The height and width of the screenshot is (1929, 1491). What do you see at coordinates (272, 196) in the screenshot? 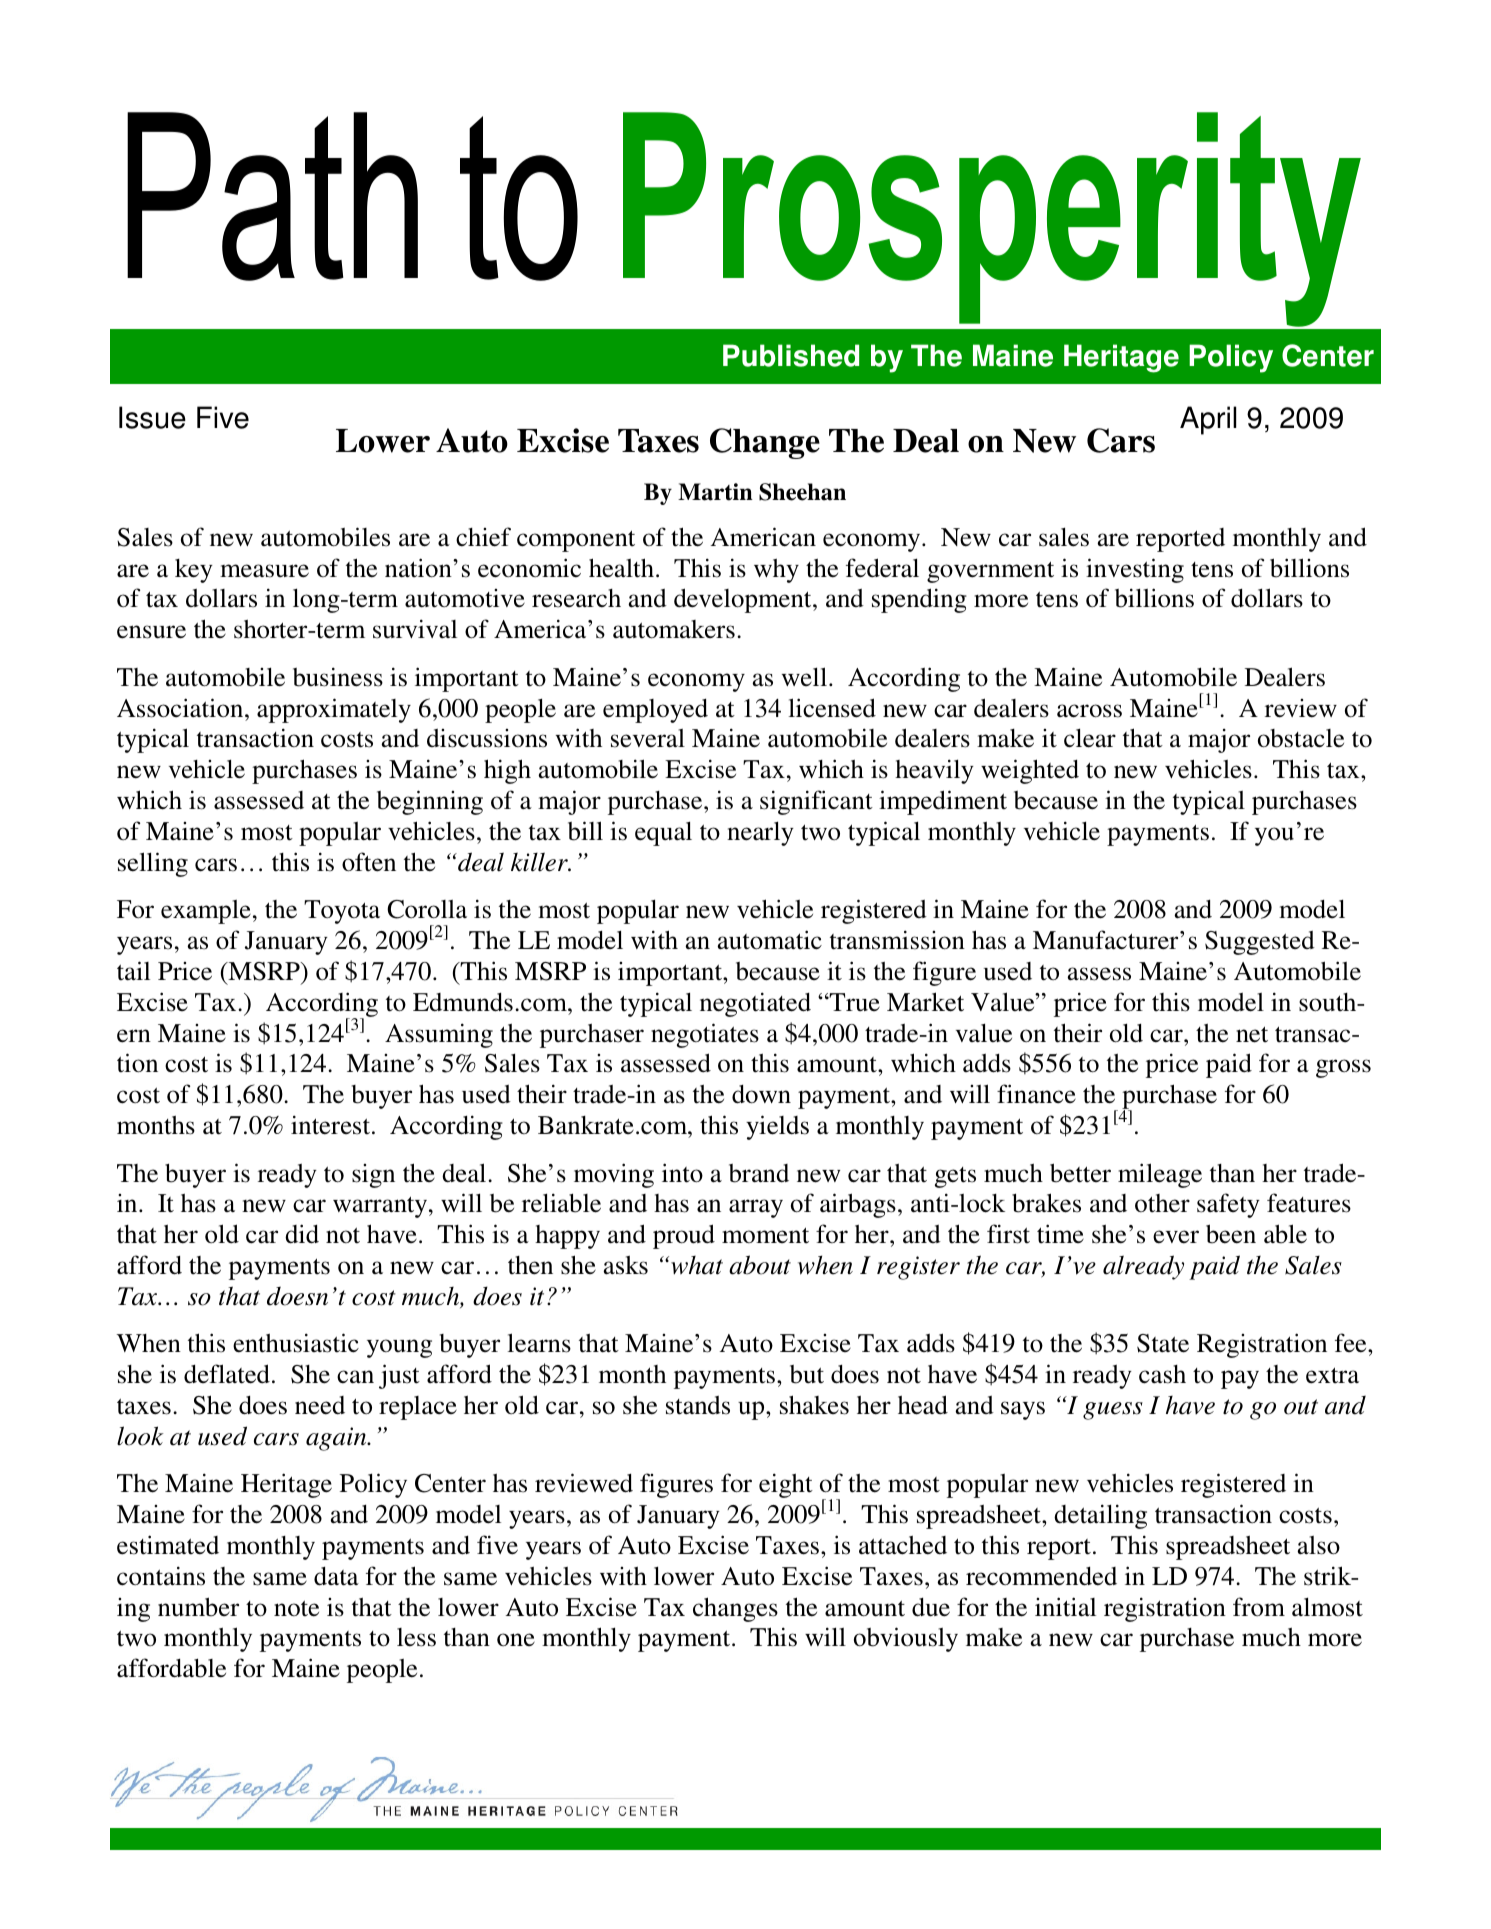
I see `Path` at bounding box center [272, 196].
